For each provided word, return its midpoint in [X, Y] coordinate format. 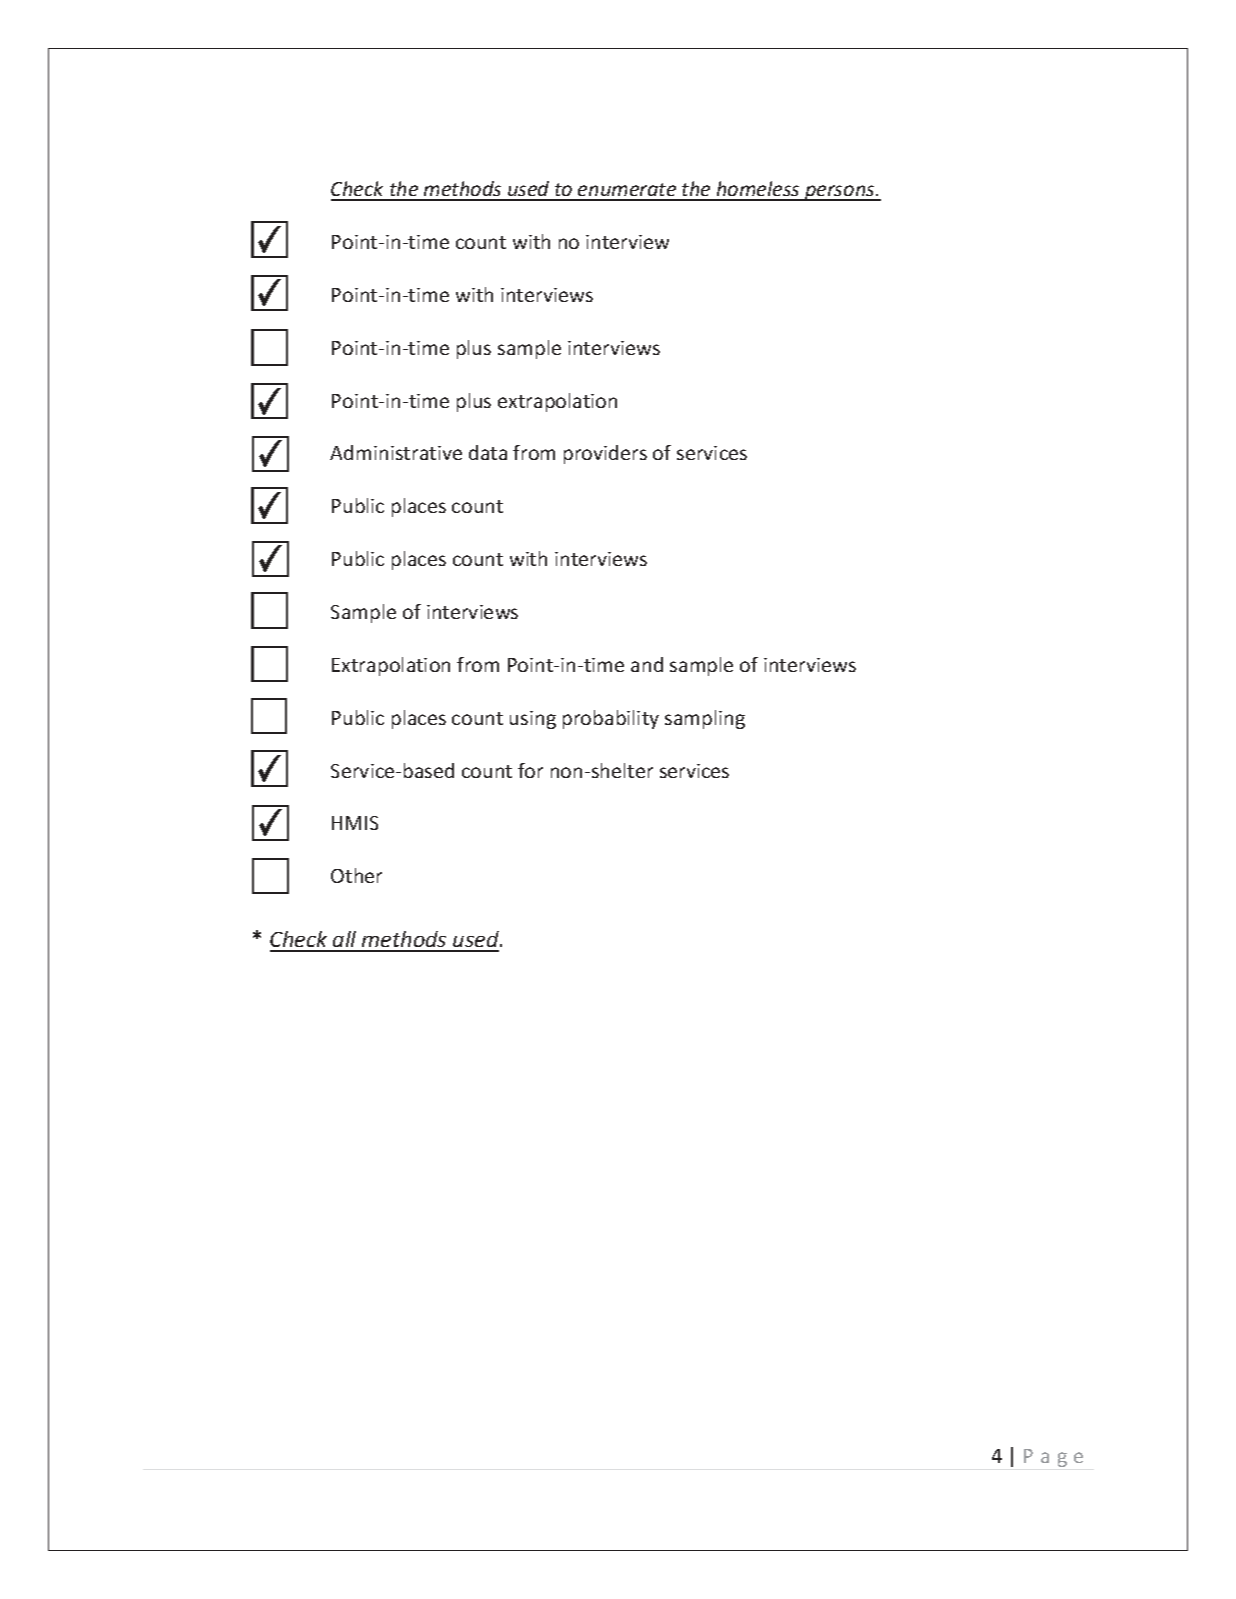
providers [605, 454]
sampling [705, 719]
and [647, 664]
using [533, 720]
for [530, 770]
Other [356, 875]
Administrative [396, 452]
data [488, 452]
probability [611, 719]
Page [1053, 1458]
